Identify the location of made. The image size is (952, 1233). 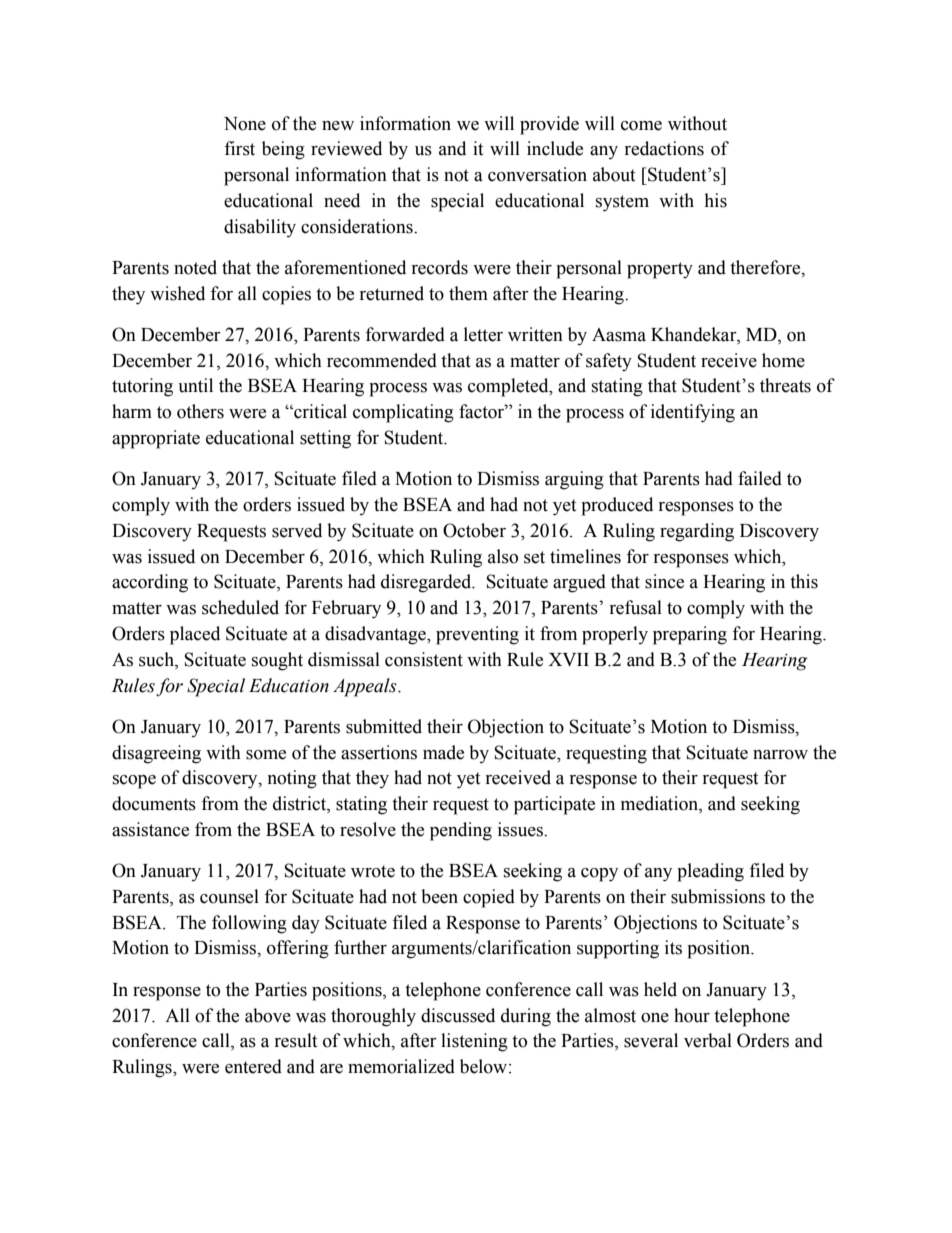
(443, 752).
